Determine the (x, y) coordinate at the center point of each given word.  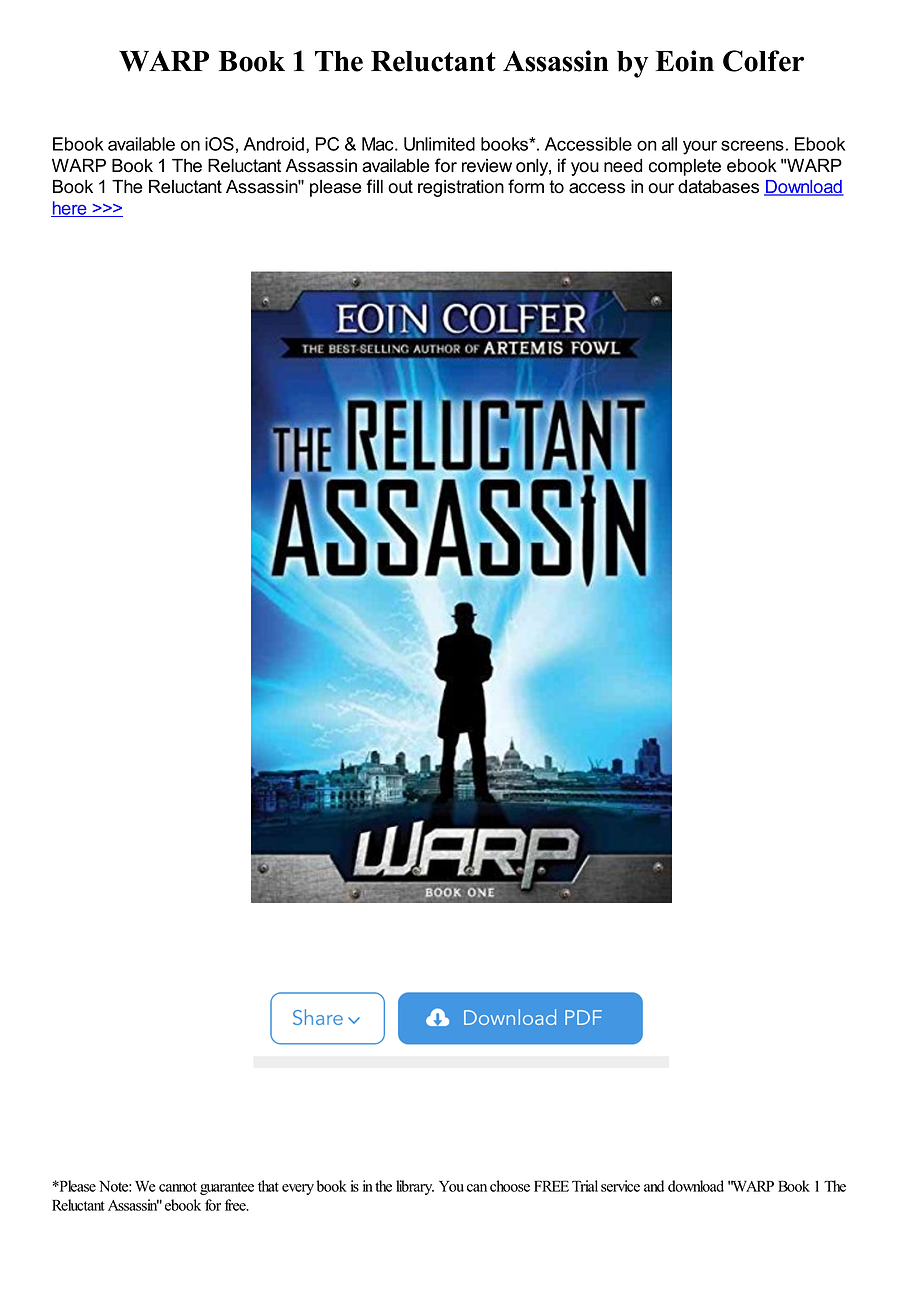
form (526, 186)
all (669, 144)
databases (718, 187)
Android (274, 144)
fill (375, 186)
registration (461, 188)
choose (510, 1186)
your (700, 147)
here (70, 209)
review (487, 166)
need (623, 166)
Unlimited (439, 144)
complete (685, 167)
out (400, 187)
